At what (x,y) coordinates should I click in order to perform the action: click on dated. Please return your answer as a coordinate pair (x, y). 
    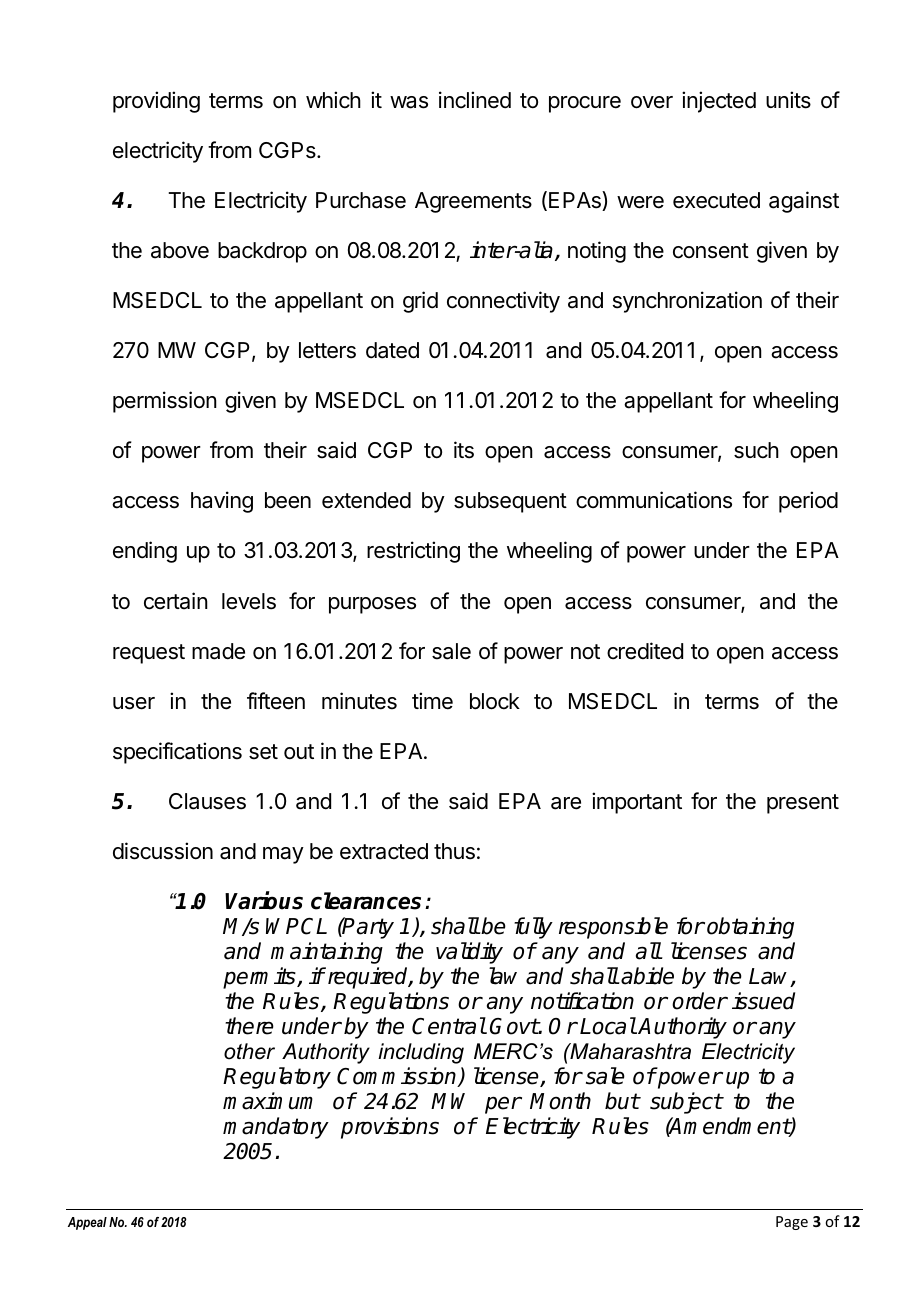
    Looking at the image, I should click on (392, 350).
